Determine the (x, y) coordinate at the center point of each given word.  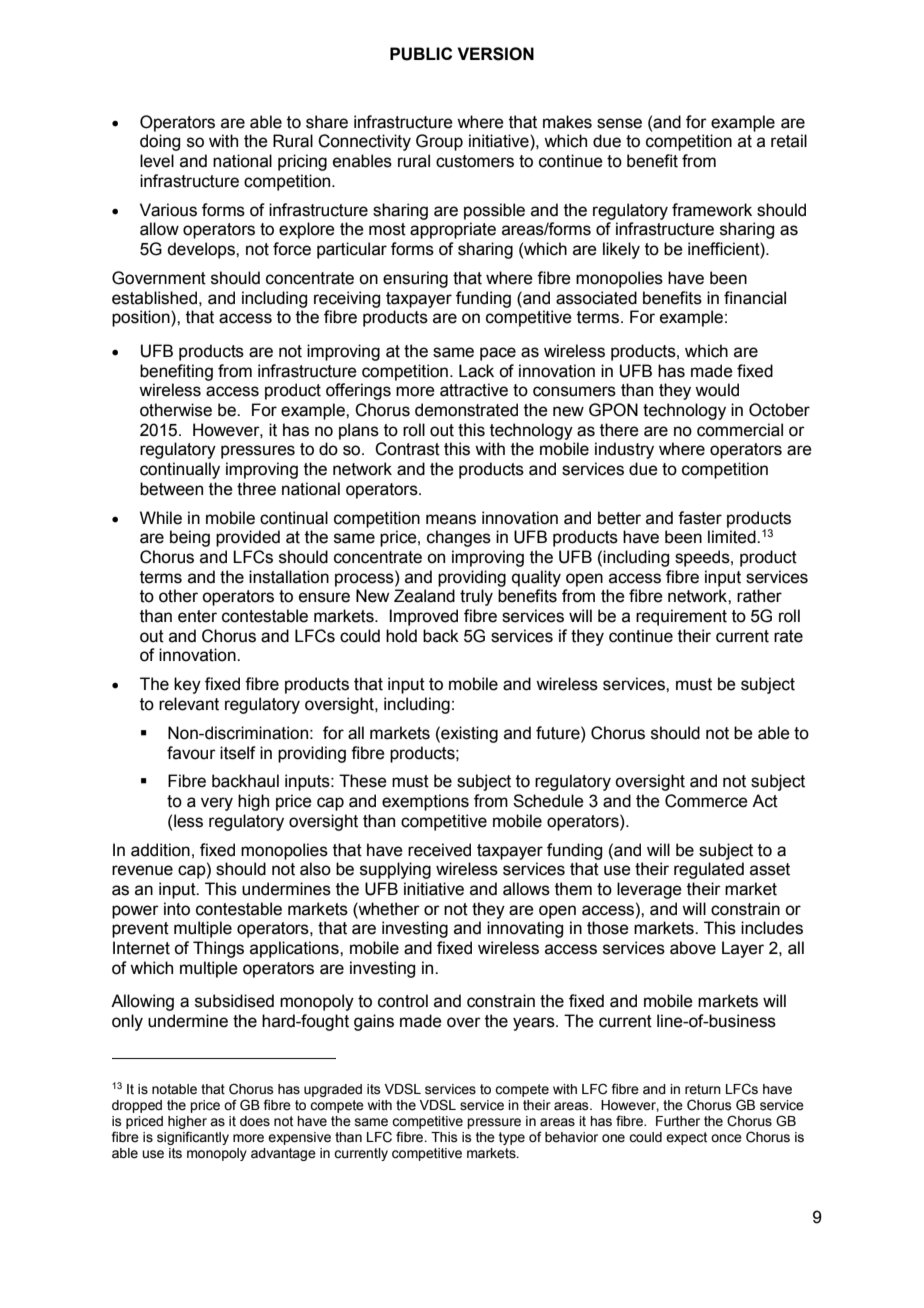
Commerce (706, 801)
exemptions (425, 802)
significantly (193, 1138)
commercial (740, 430)
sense (619, 123)
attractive (474, 390)
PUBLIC (421, 54)
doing (160, 142)
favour (191, 753)
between (171, 489)
